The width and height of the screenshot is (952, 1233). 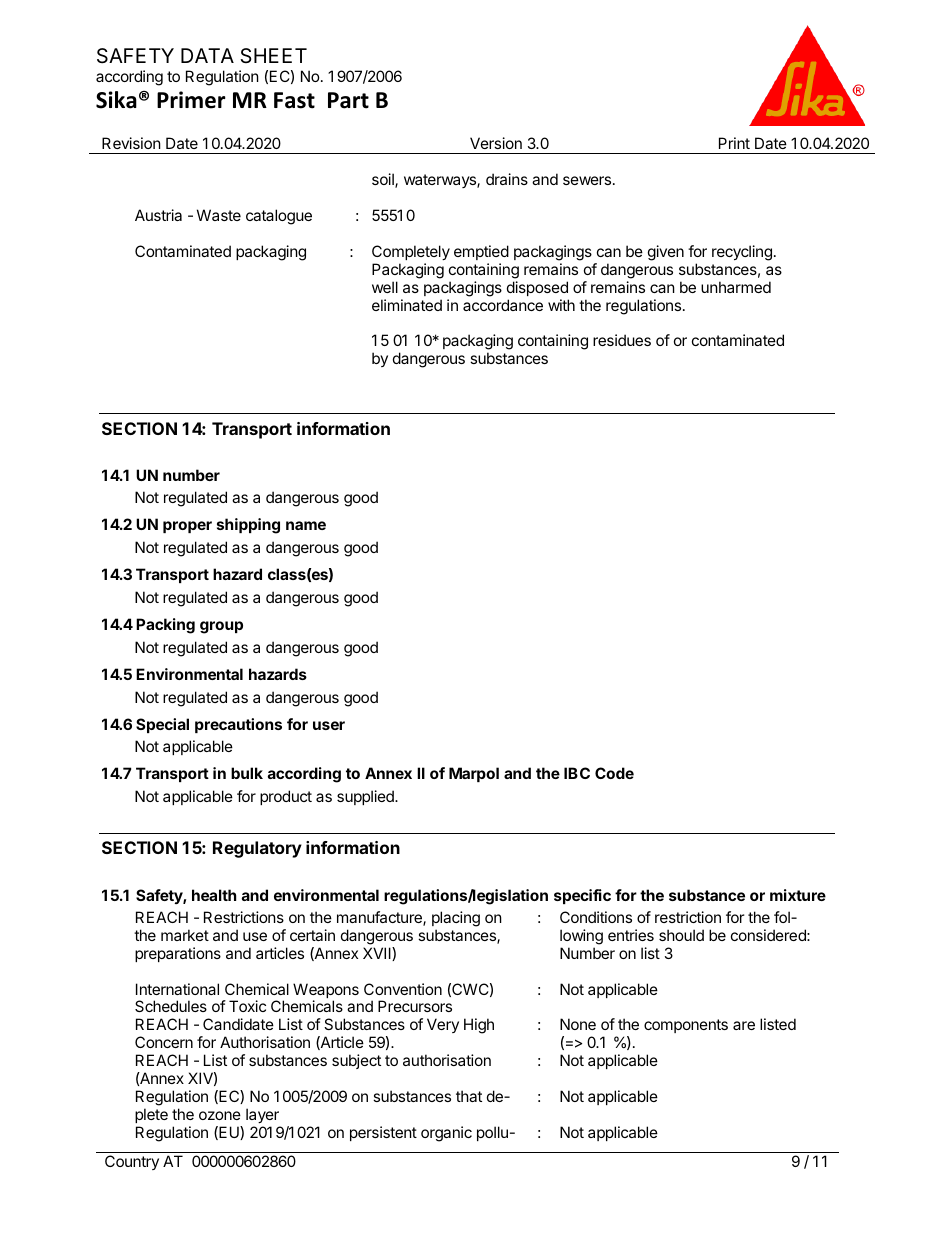 I want to click on placing, so click(x=456, y=919).
